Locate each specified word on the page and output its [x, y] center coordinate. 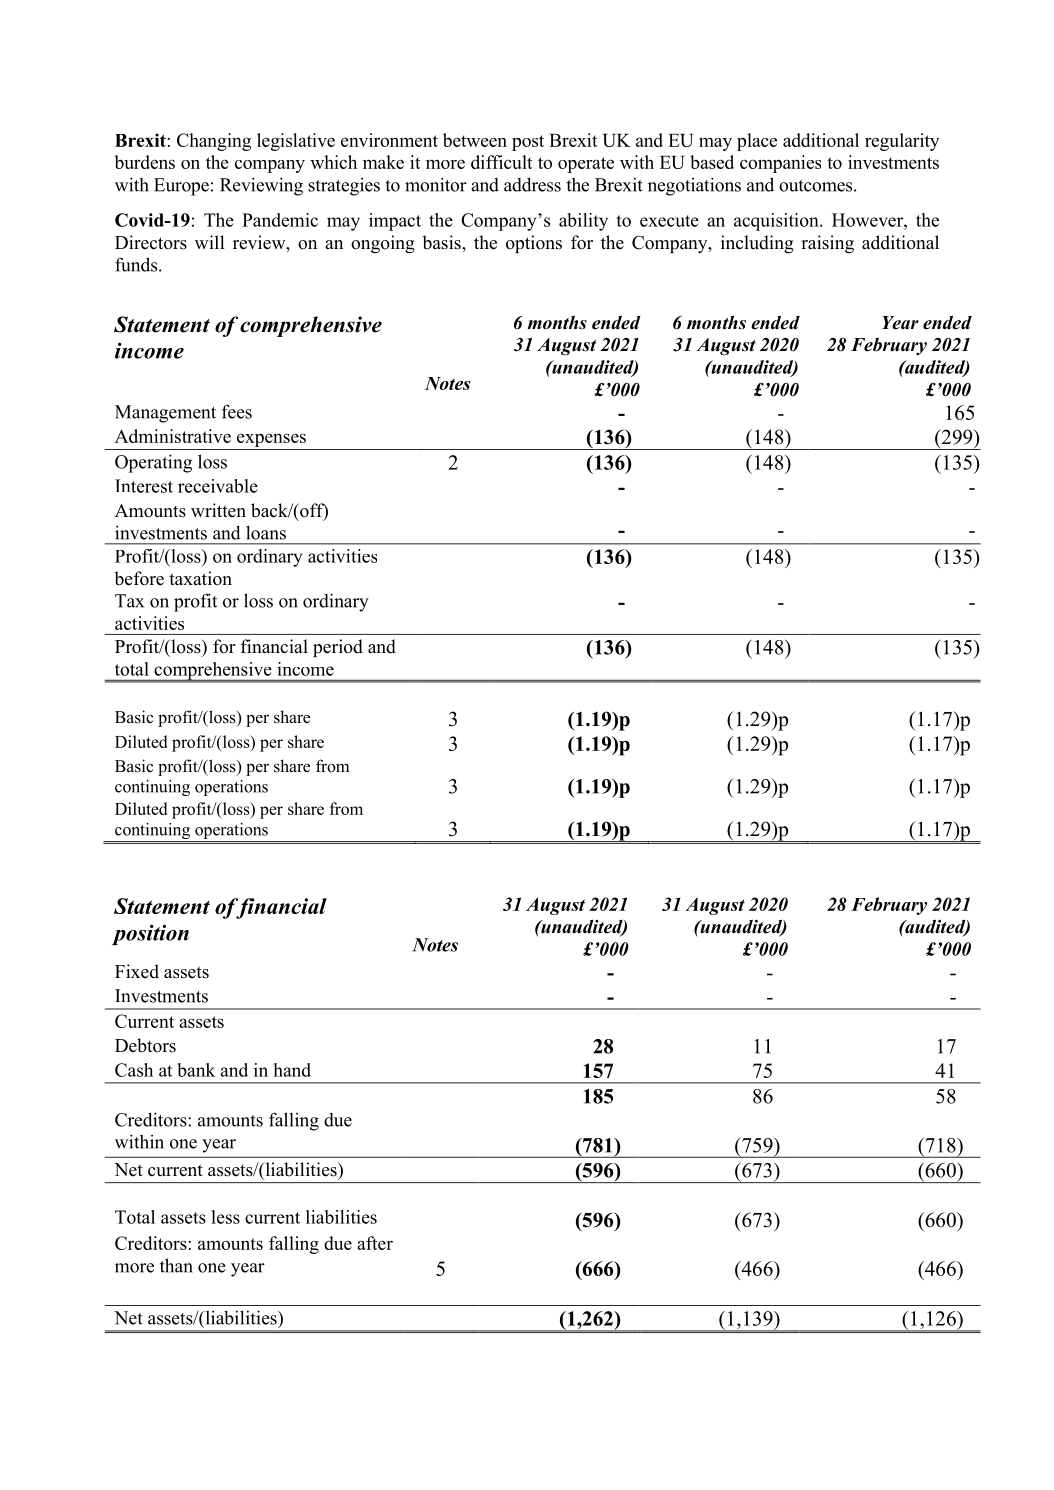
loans [266, 532]
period [338, 648]
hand [292, 1070]
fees [237, 411]
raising [827, 244]
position [150, 934]
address [532, 184]
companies [780, 164]
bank [196, 1070]
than [176, 1265]
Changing [214, 142]
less [226, 1217]
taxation [200, 578]
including [757, 244]
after [375, 1243]
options [534, 244]
